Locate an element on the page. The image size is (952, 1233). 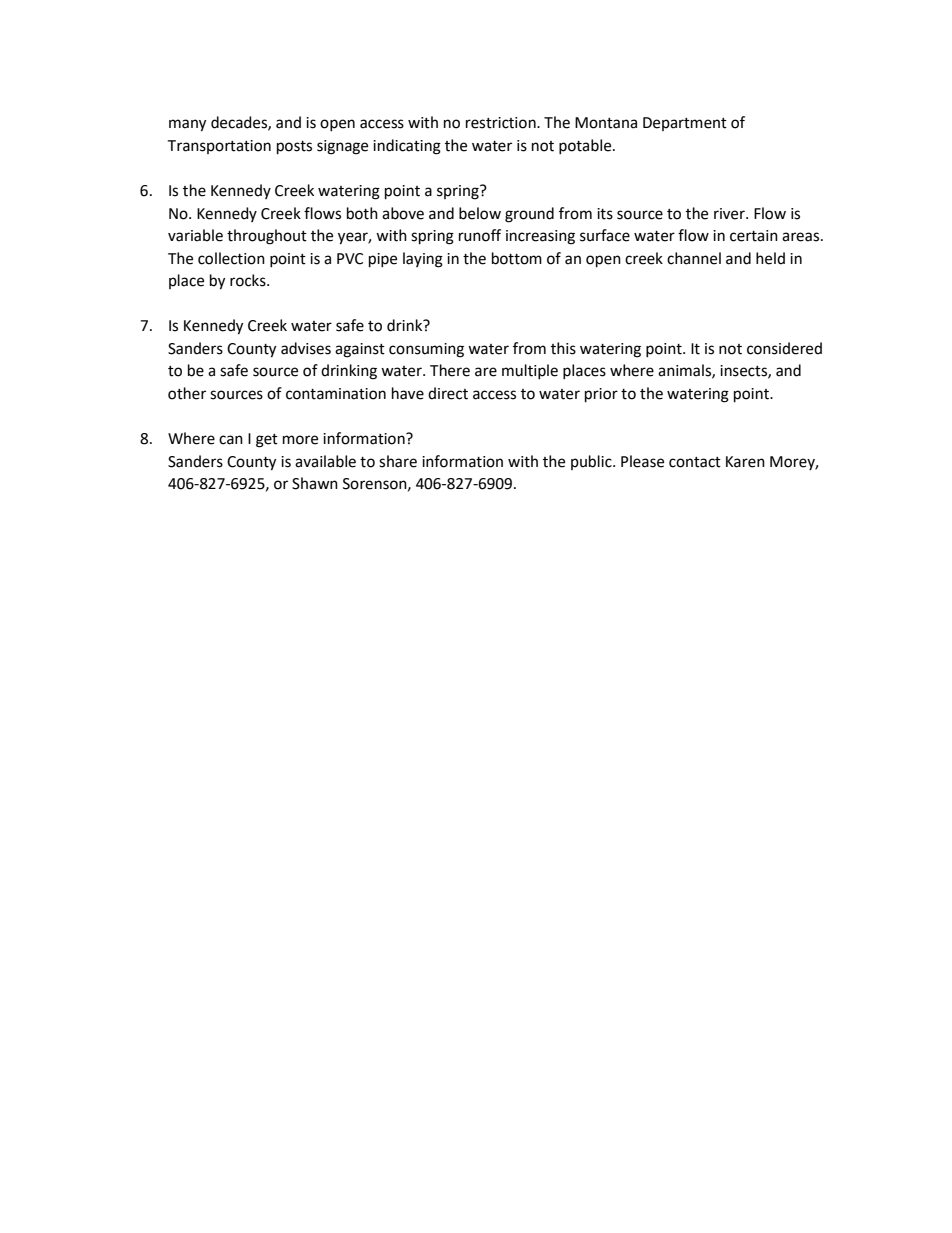
Department is located at coordinates (685, 124).
